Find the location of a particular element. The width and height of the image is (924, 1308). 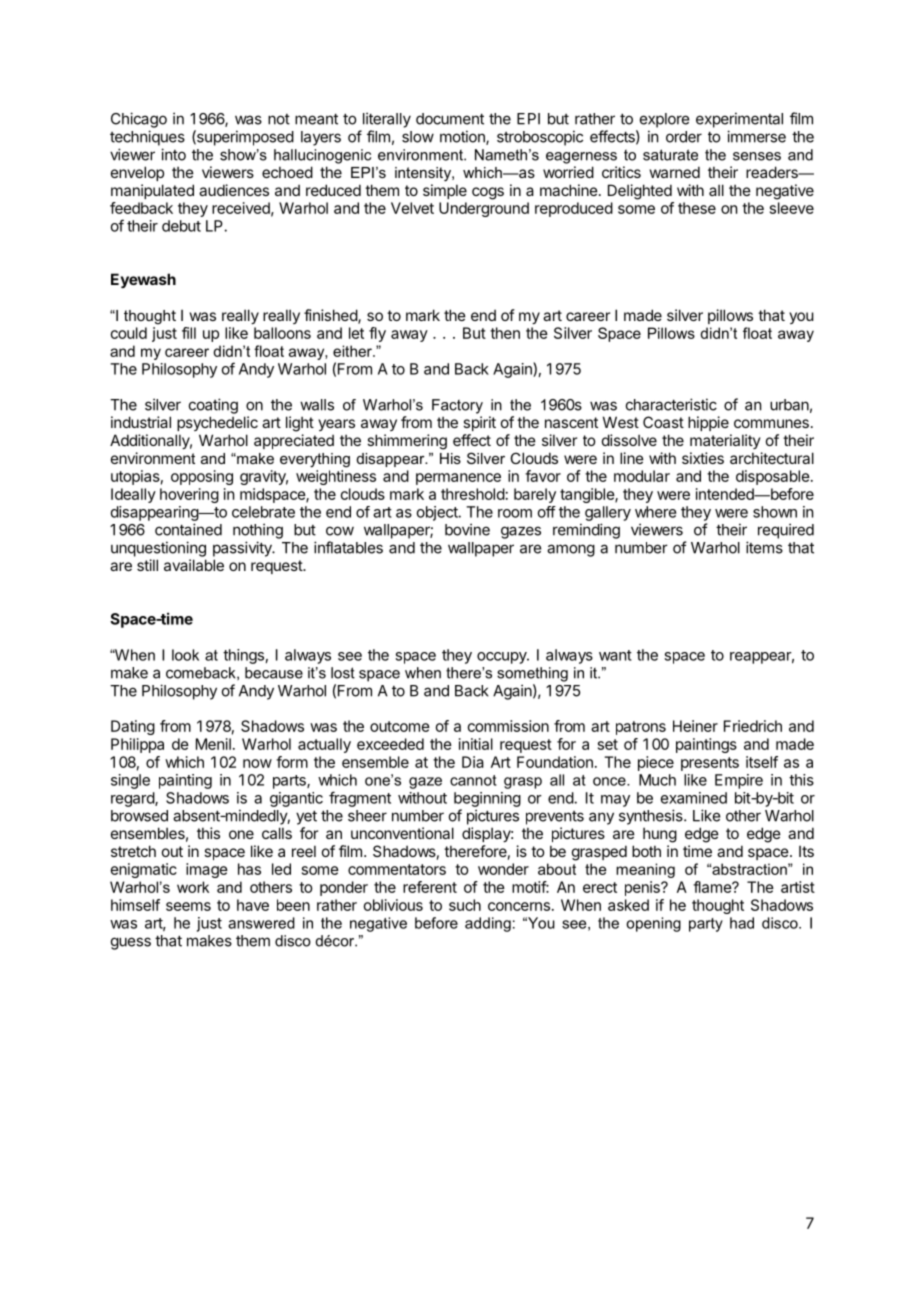

then is located at coordinates (505, 333).
